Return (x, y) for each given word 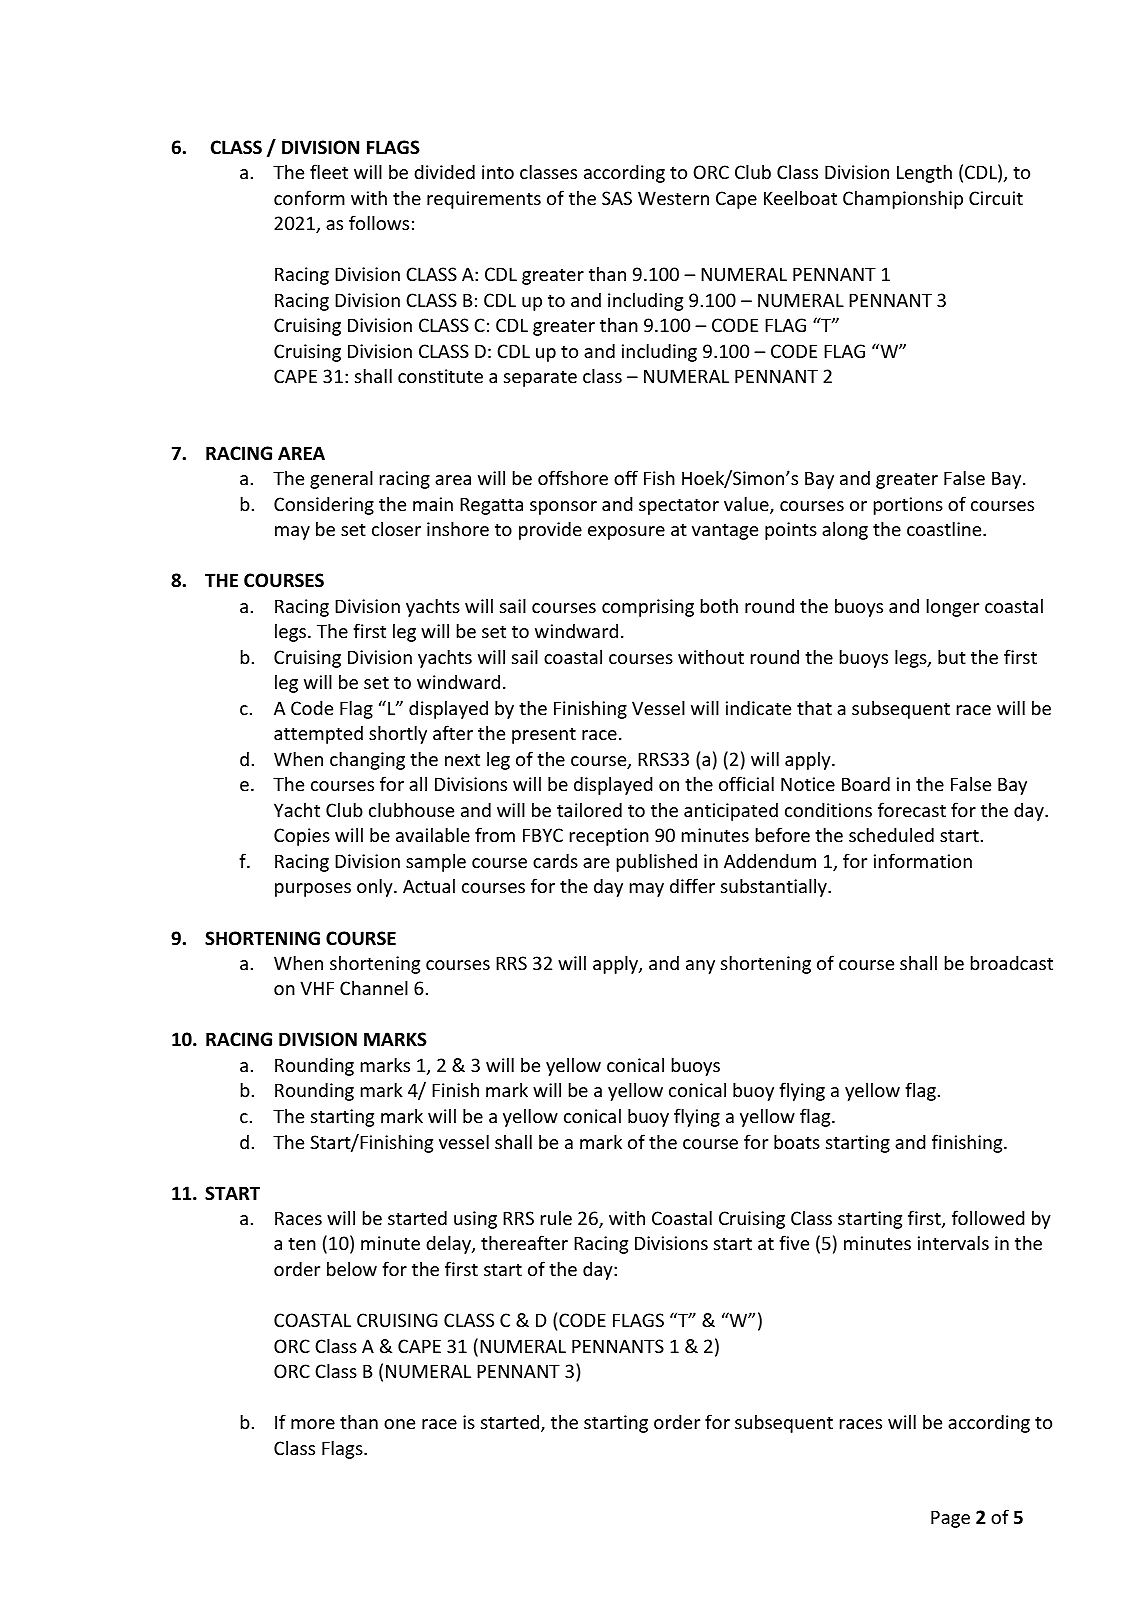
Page (950, 1519)
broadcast (1012, 962)
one (399, 1424)
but (952, 656)
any (700, 967)
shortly (398, 734)
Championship (903, 199)
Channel (374, 987)
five (794, 1242)
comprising (648, 608)
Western (673, 198)
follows (379, 222)
